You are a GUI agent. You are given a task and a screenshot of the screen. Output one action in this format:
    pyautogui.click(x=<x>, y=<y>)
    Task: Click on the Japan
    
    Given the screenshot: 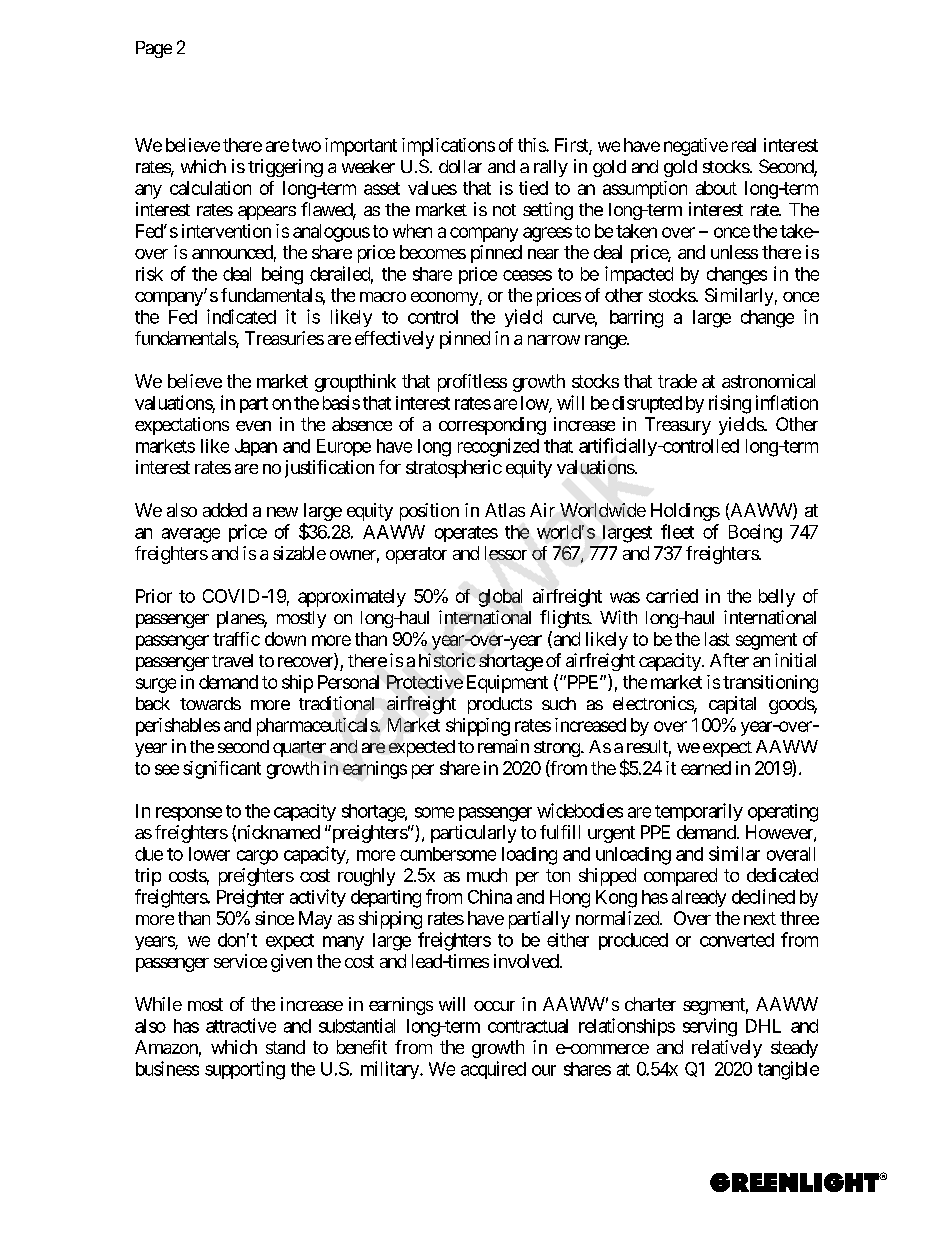 What is the action you would take?
    pyautogui.click(x=256, y=447)
